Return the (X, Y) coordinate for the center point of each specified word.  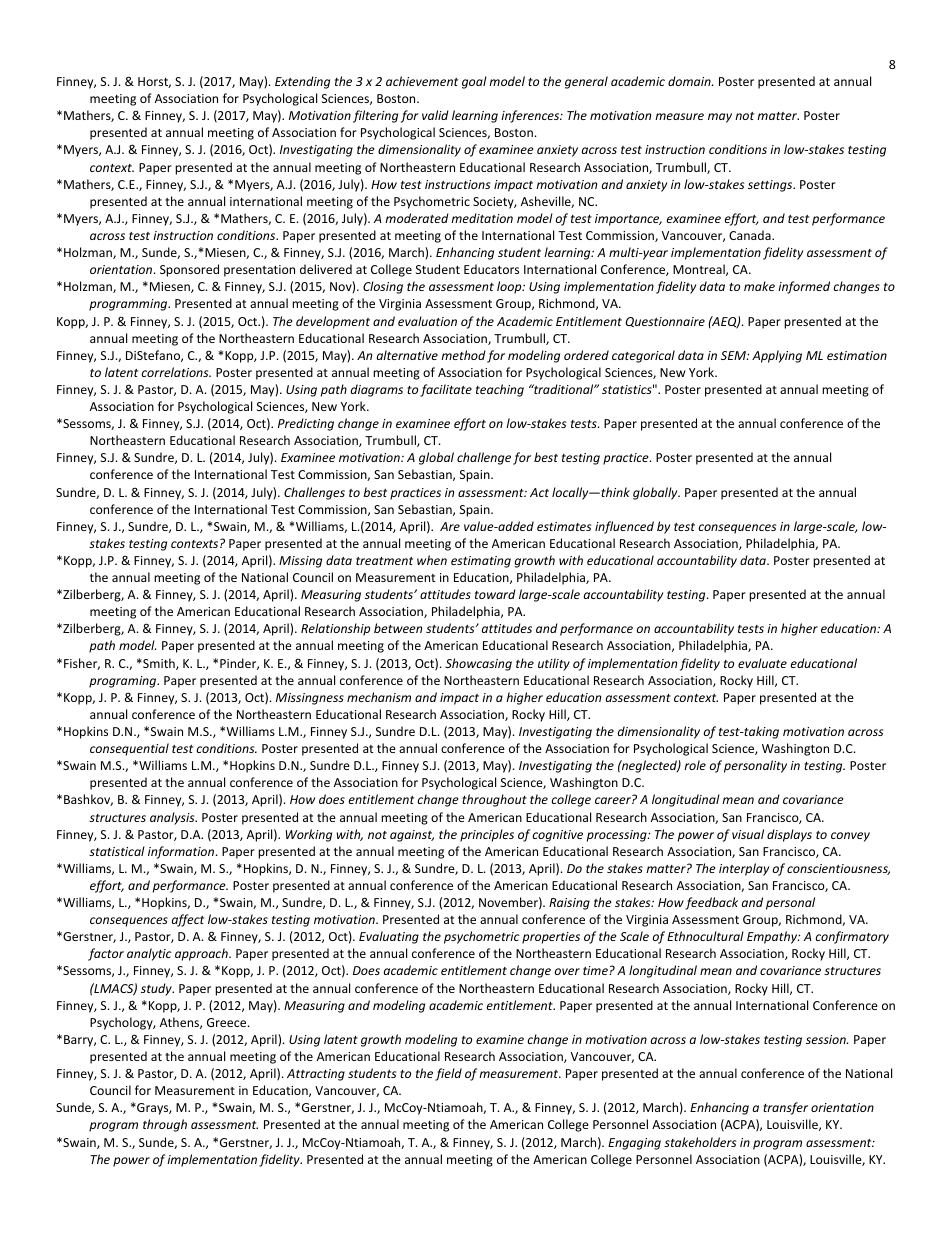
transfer (785, 1108)
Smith (159, 664)
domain (690, 81)
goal (474, 82)
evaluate (762, 663)
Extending (302, 82)
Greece (228, 1022)
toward (495, 594)
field (448, 1074)
